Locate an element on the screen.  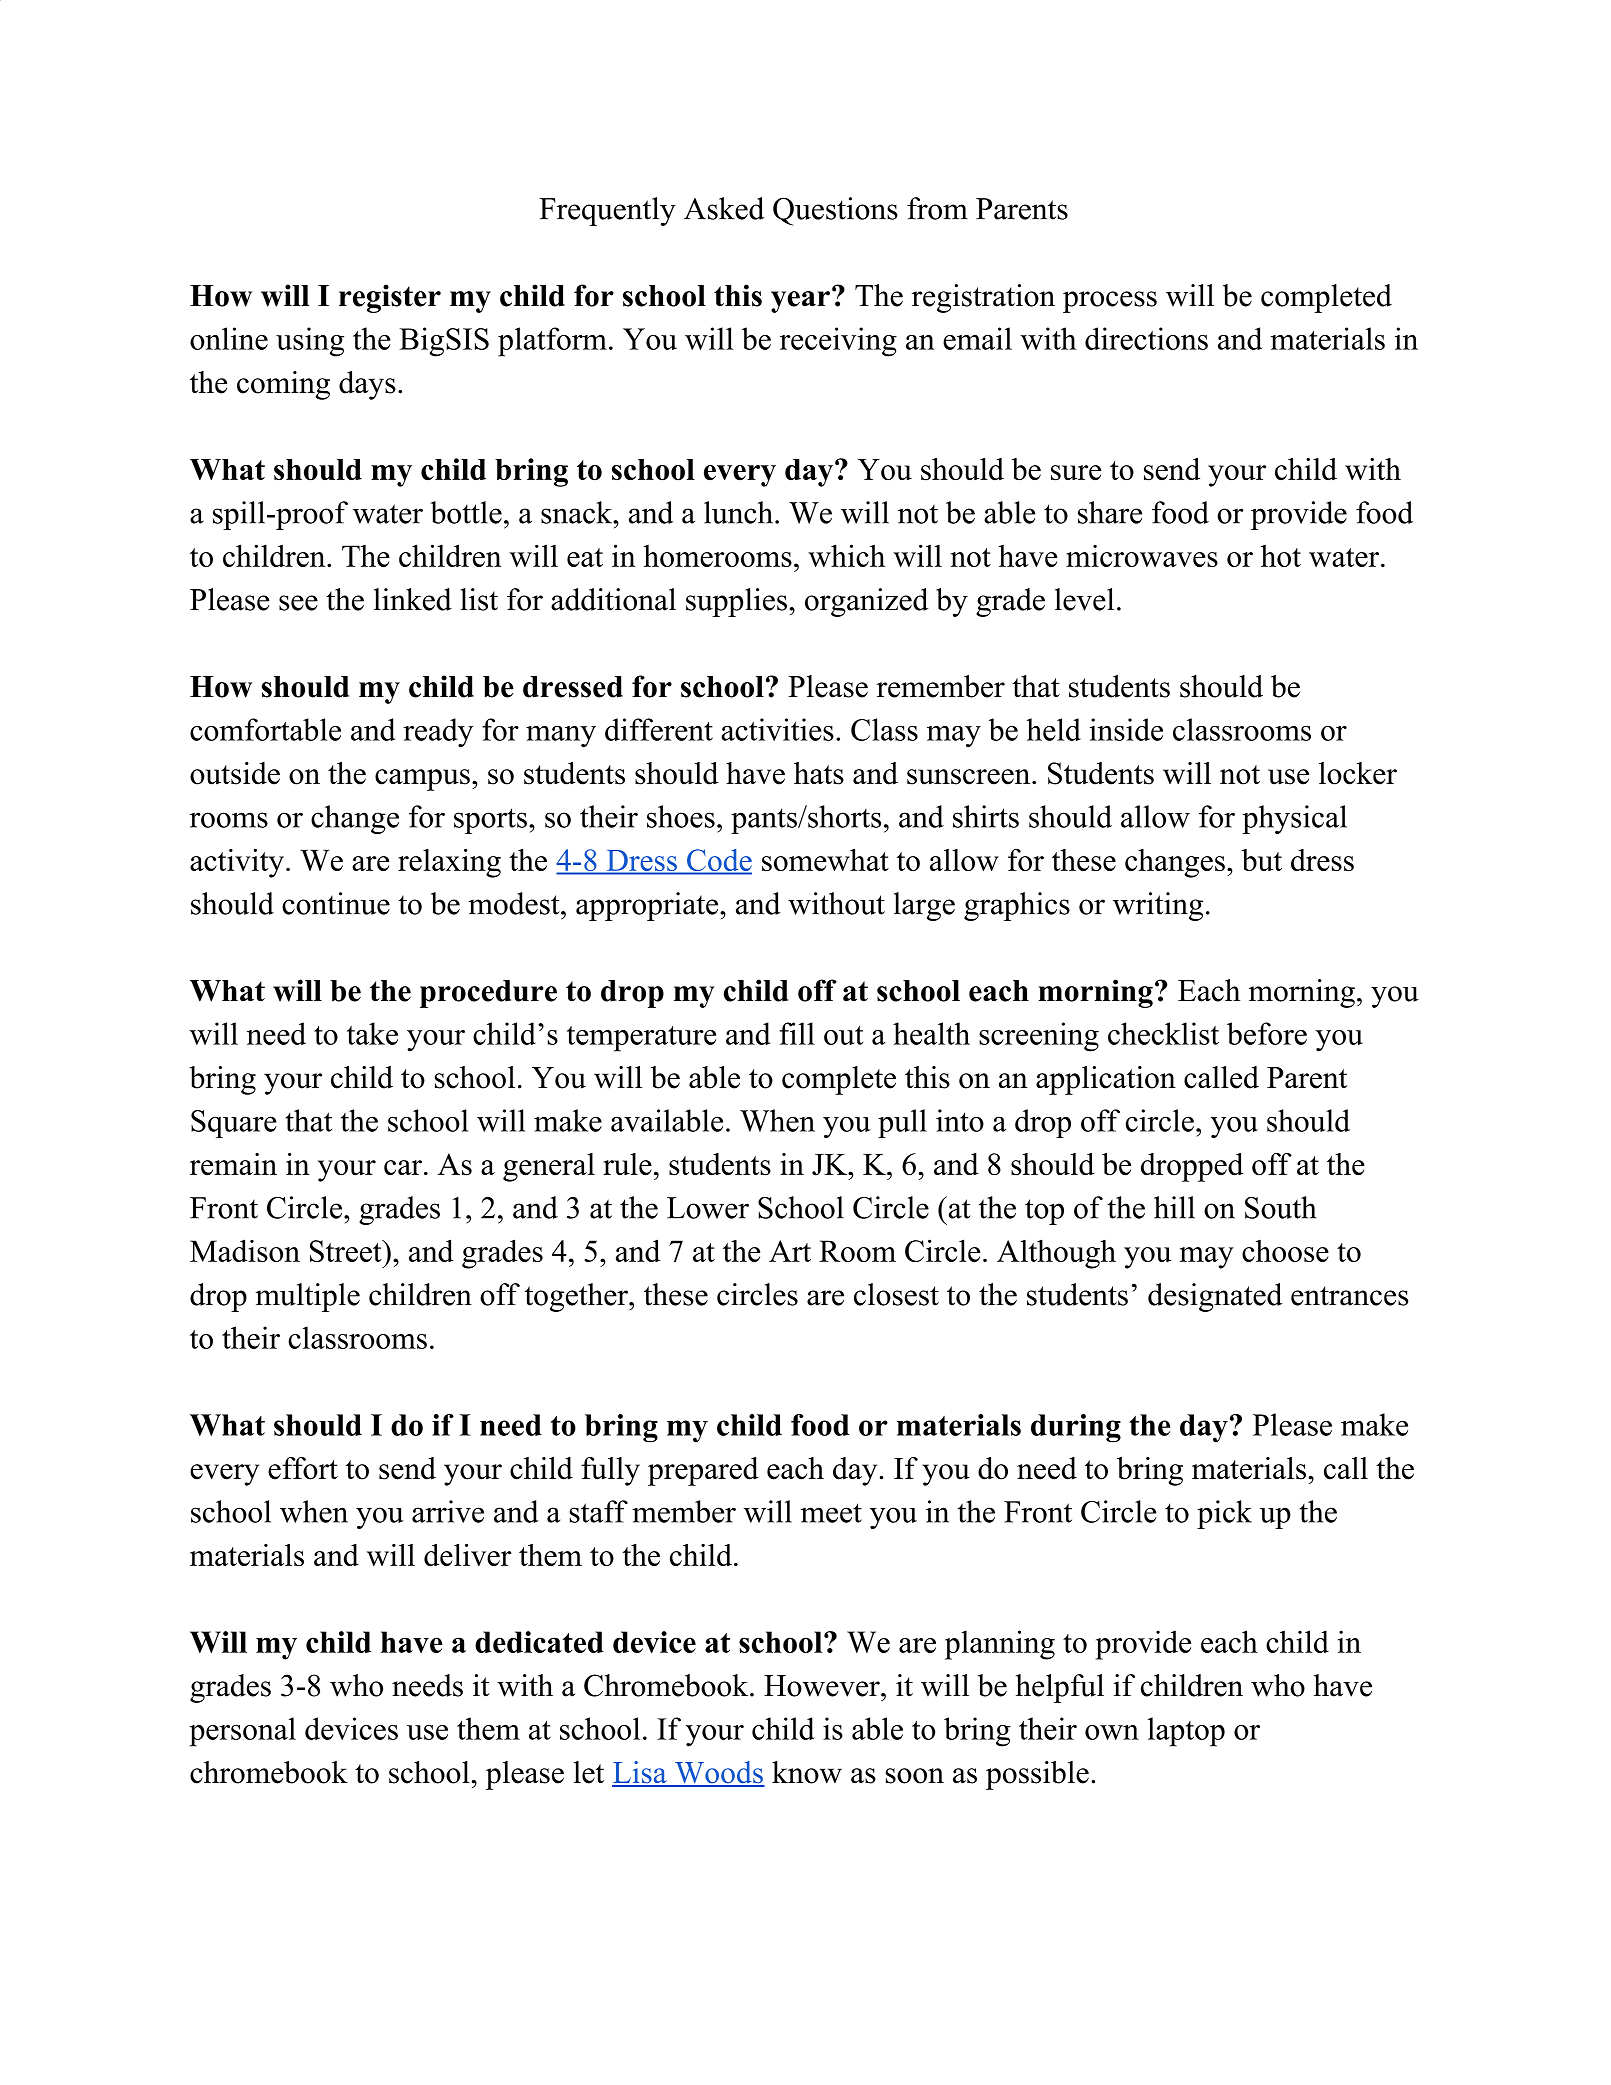
multiple is located at coordinates (307, 1297).
